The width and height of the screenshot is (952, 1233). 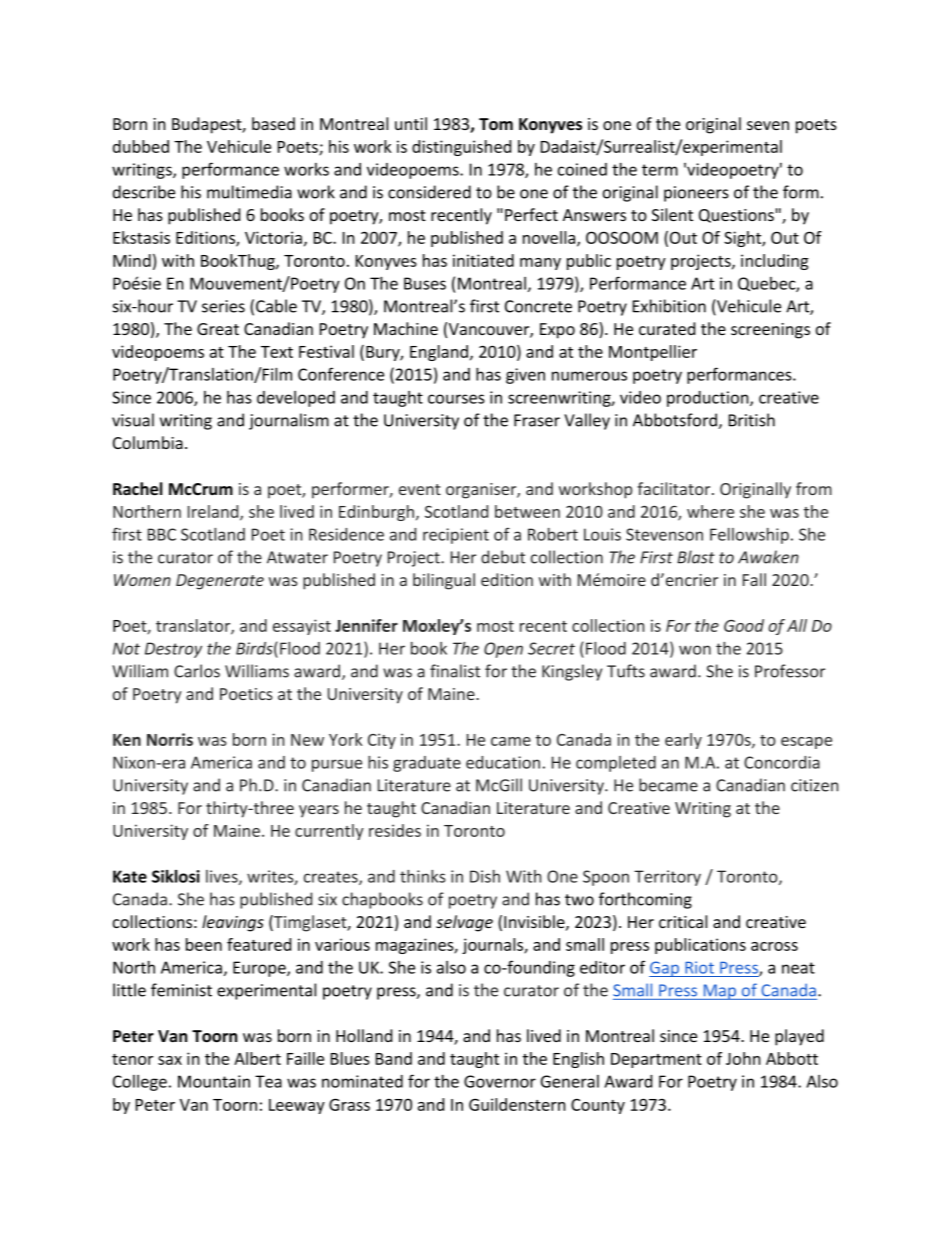 What do you see at coordinates (420, 489) in the screenshot?
I see `event` at bounding box center [420, 489].
